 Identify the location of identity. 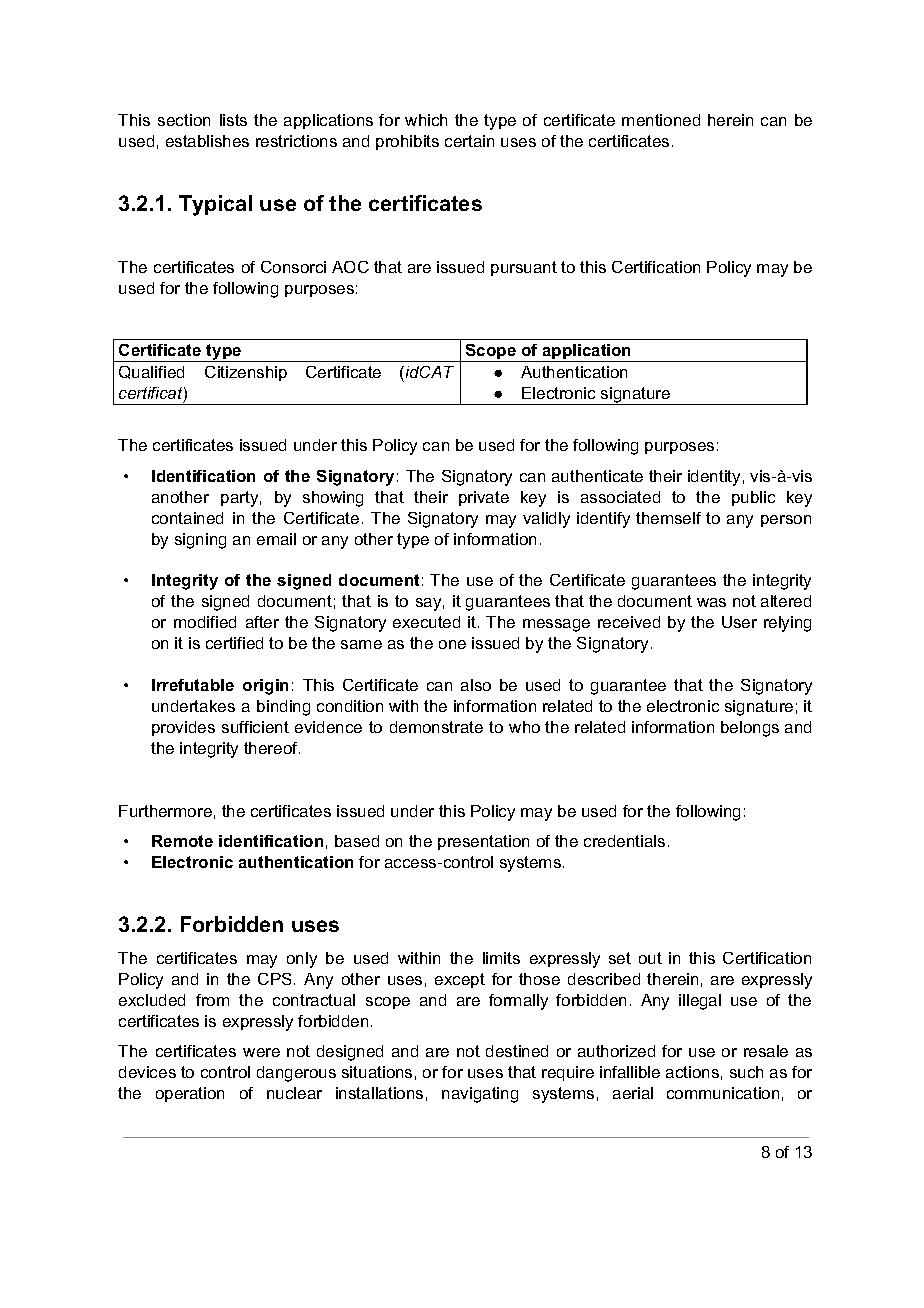
(714, 478).
